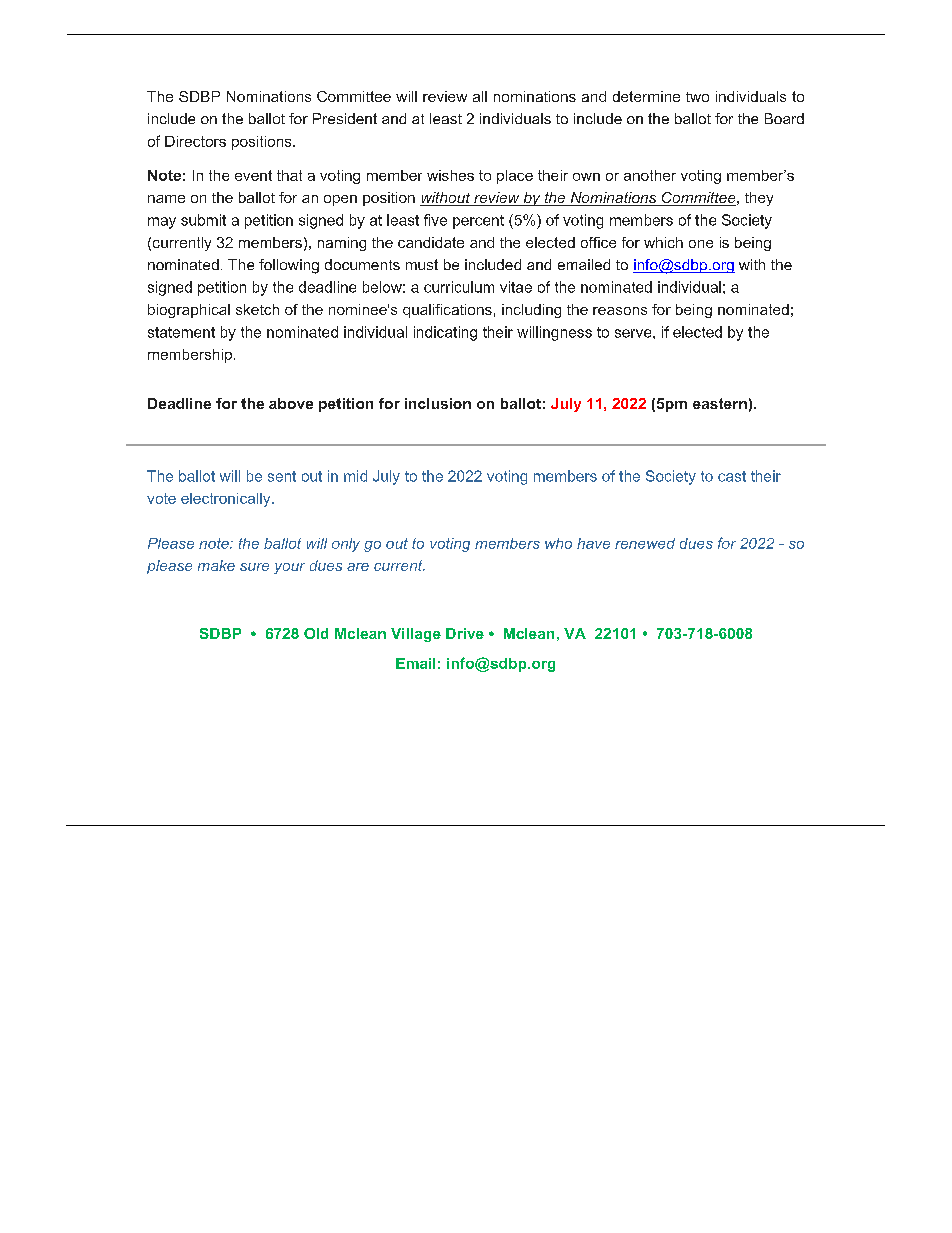 The width and height of the document is (952, 1233). Describe the element at coordinates (195, 141) in the document. I see `Directors` at that location.
